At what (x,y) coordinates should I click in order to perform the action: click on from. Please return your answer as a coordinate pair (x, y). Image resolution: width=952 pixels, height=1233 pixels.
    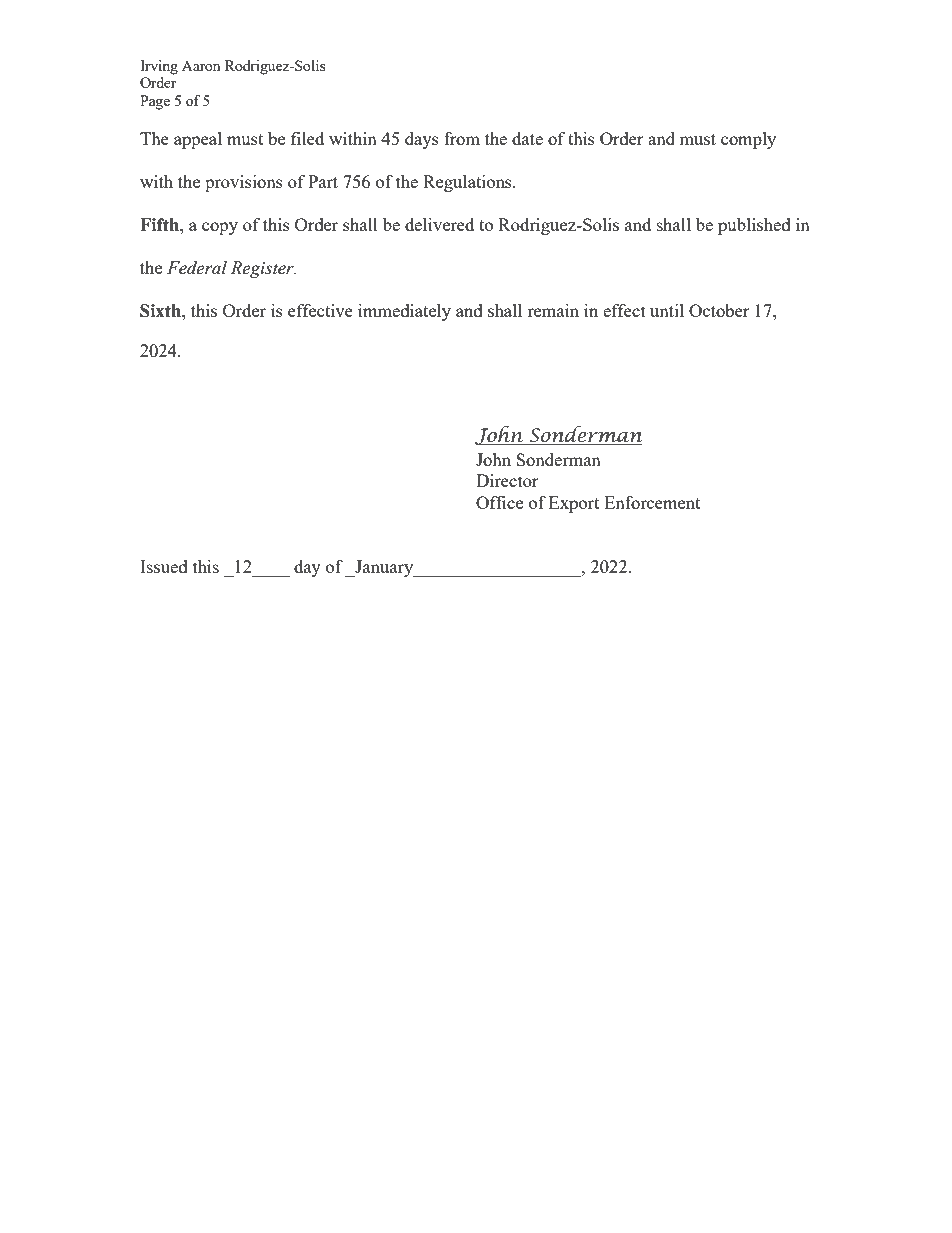
    Looking at the image, I should click on (462, 138).
